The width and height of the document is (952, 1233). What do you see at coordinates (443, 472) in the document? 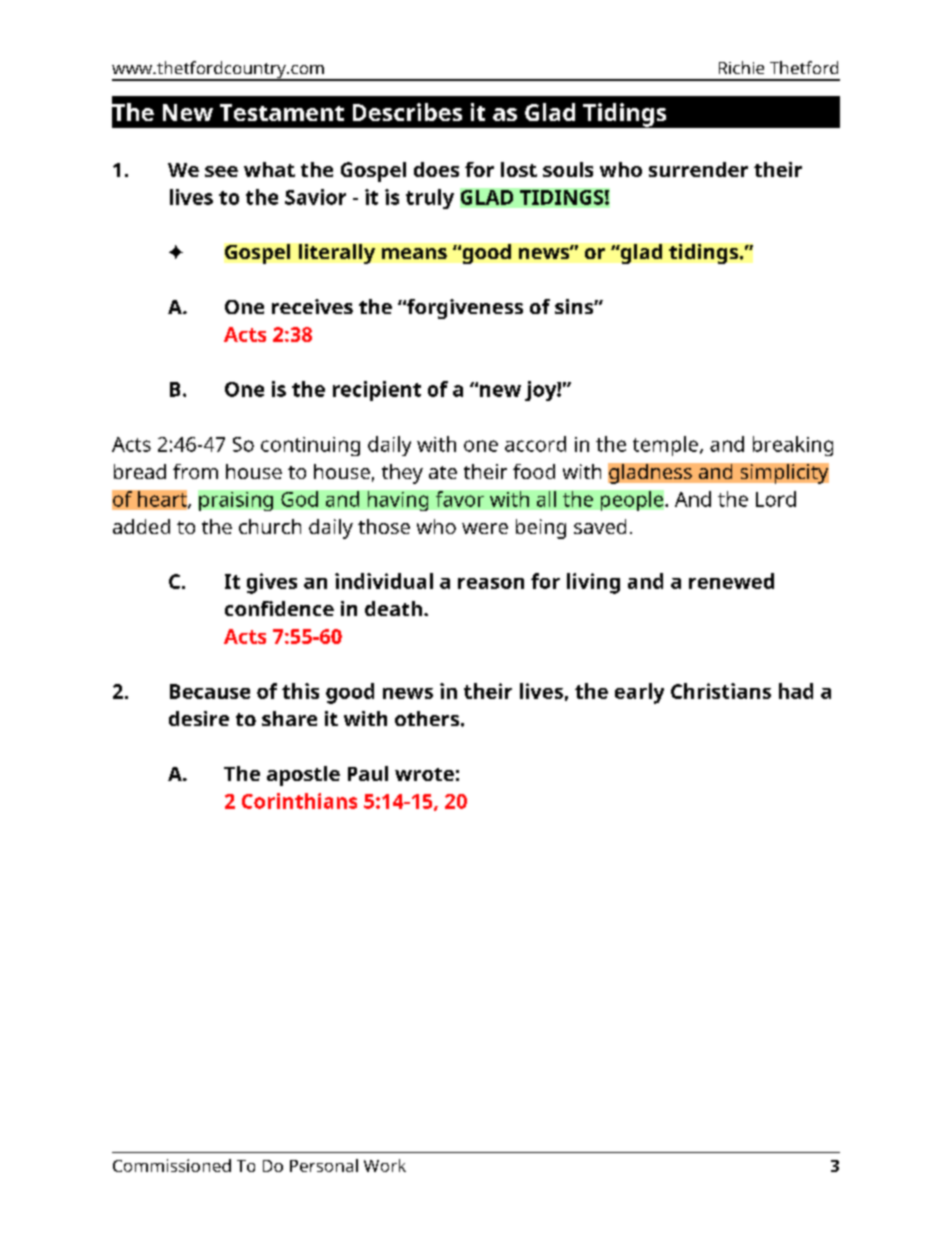
I see `ate` at bounding box center [443, 472].
